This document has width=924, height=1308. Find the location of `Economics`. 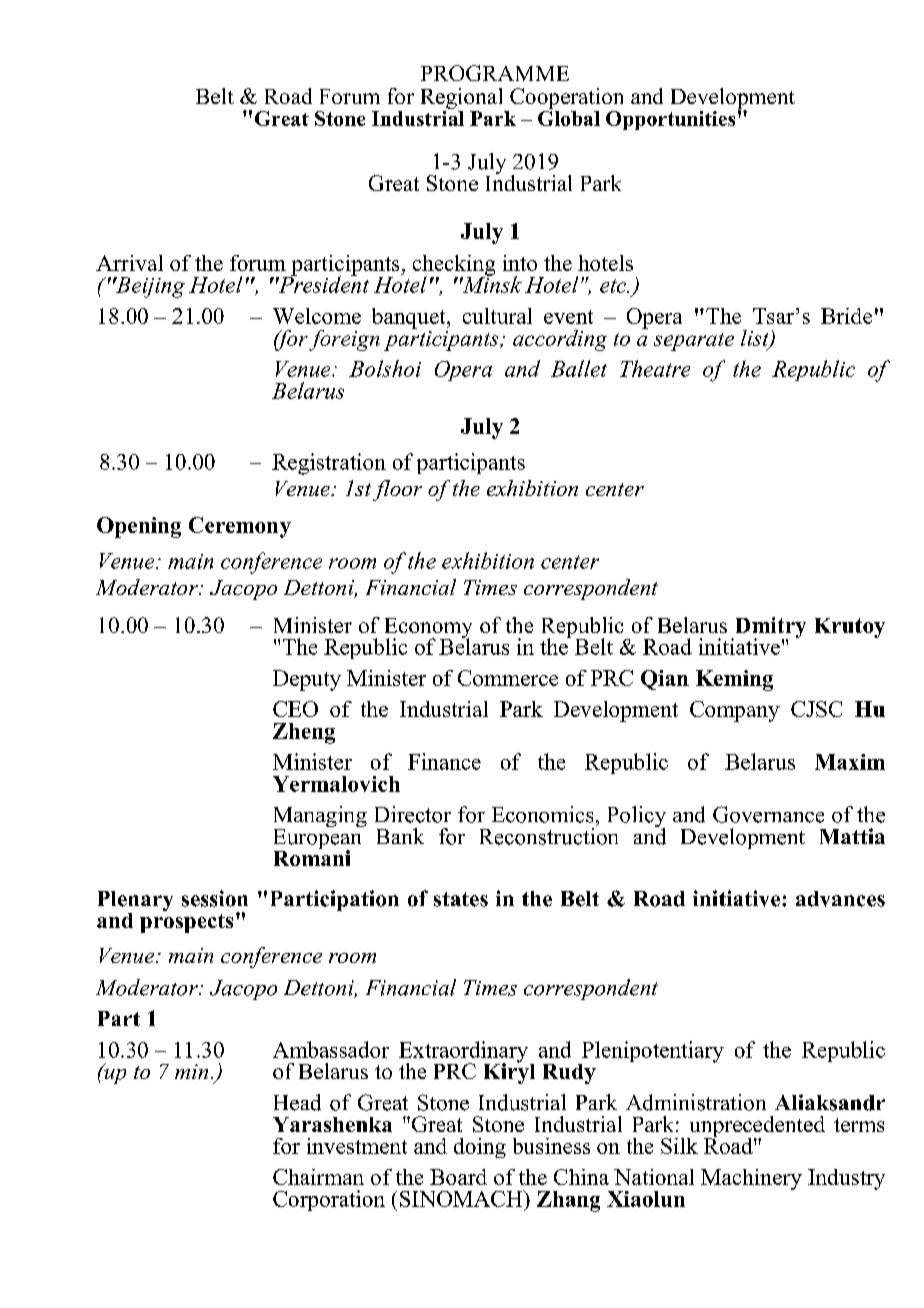

Economics is located at coordinates (542, 814).
